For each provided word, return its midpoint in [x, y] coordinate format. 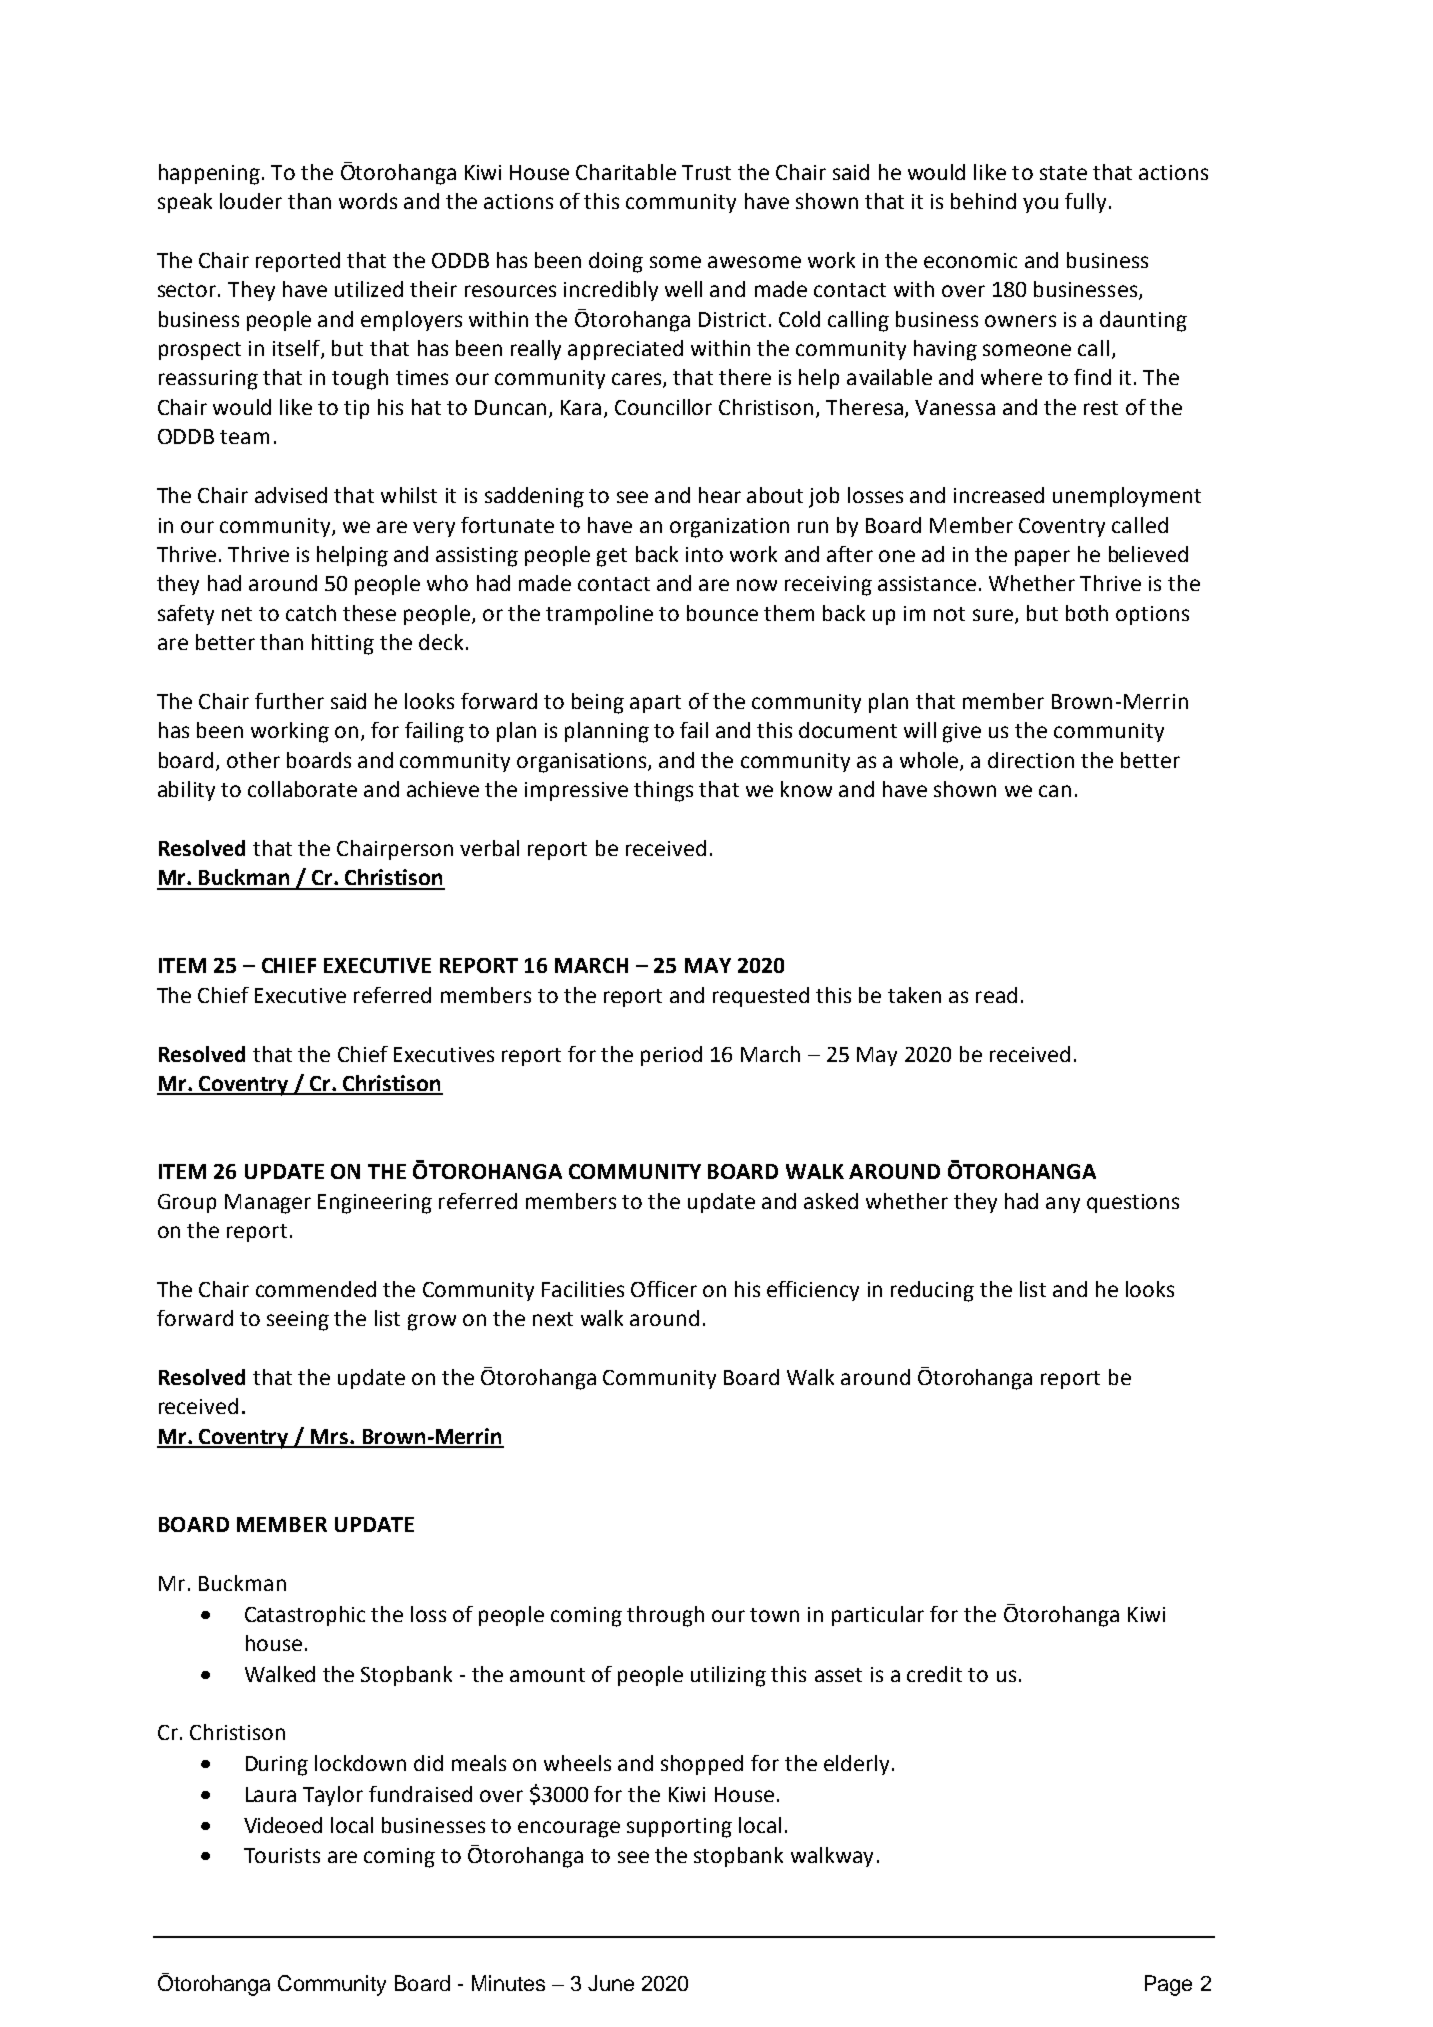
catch [311, 613]
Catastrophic [305, 1616]
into [704, 554]
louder [251, 201]
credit [934, 1674]
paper [1042, 558]
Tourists [282, 1855]
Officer [664, 1289]
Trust [706, 172]
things [663, 791]
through [665, 1616]
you [1040, 205]
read [996, 995]
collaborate [302, 789]
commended [316, 1289]
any [1063, 1205]
